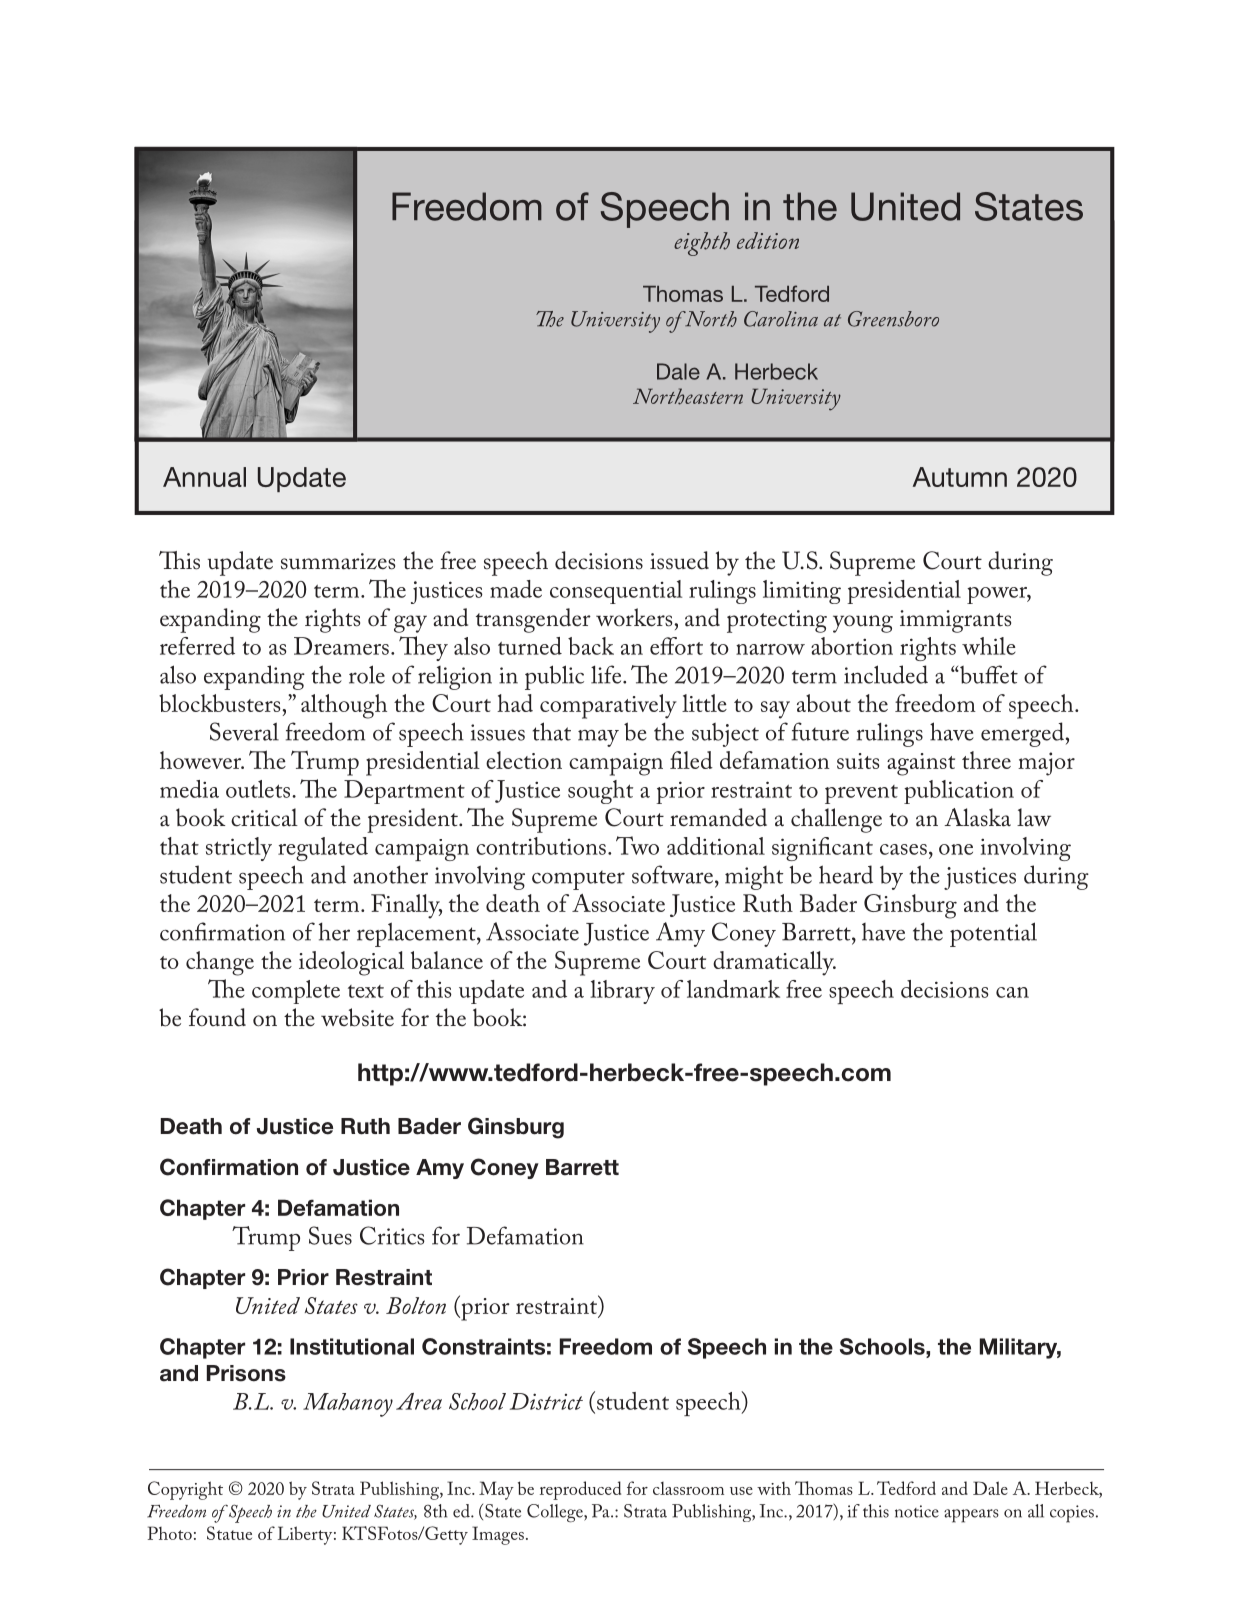 This screenshot has width=1249, height=1616. What do you see at coordinates (893, 319) in the screenshot?
I see `Greensboro` at bounding box center [893, 319].
